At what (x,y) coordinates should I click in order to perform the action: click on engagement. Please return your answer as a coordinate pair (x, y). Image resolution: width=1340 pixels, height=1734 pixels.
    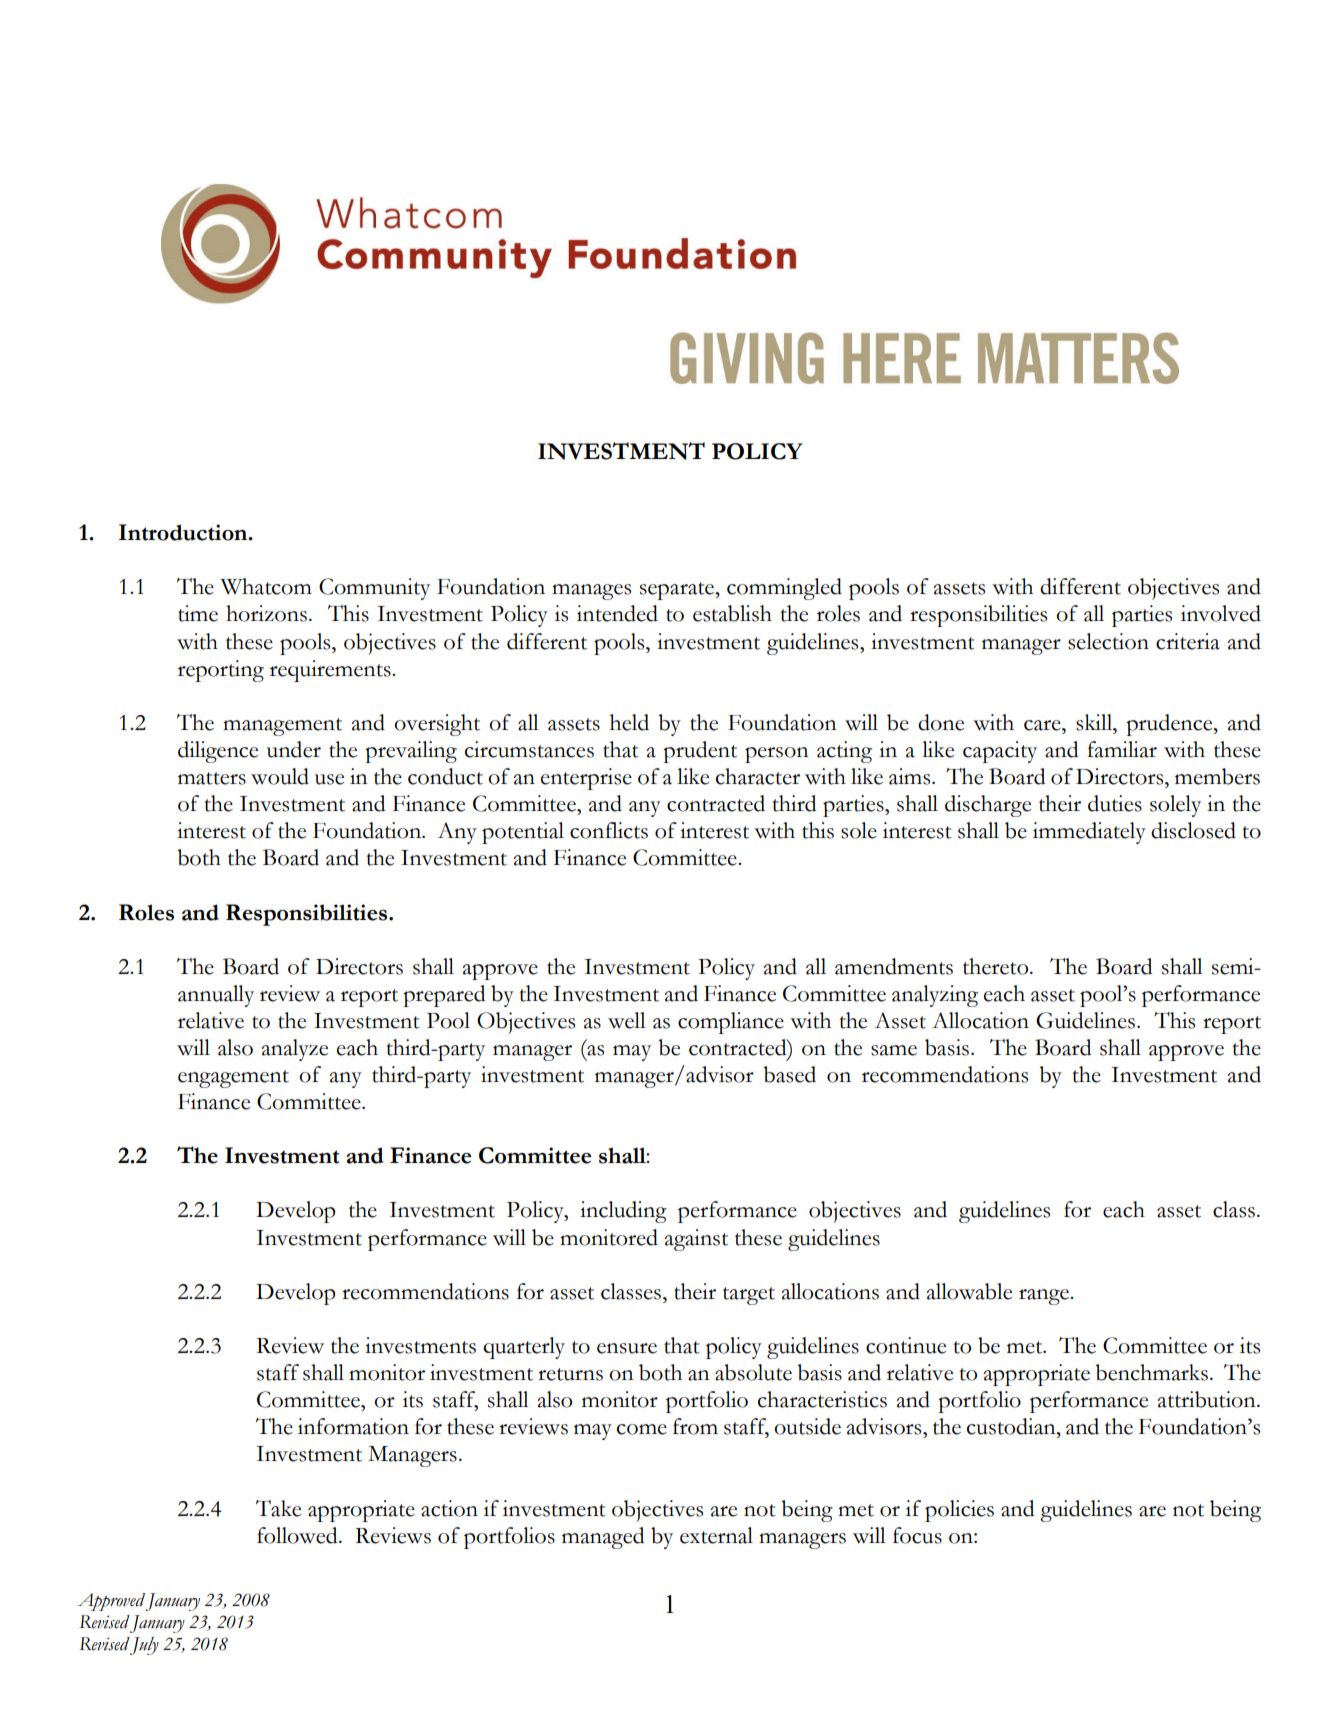
    Looking at the image, I should click on (233, 1079).
